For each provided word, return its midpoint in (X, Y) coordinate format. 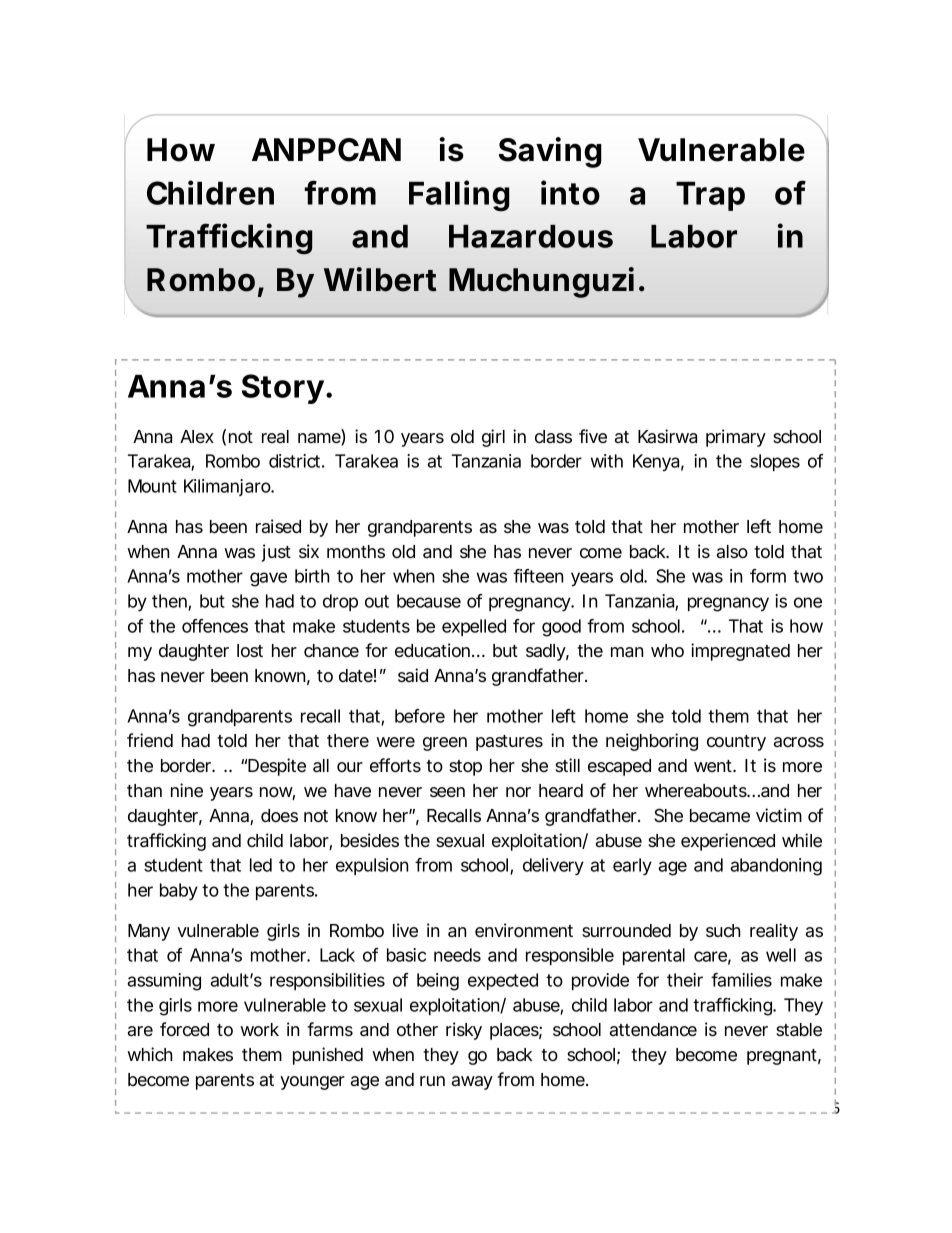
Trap (710, 196)
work (259, 1029)
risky (464, 1031)
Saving (550, 152)
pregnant (784, 1057)
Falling (459, 196)
